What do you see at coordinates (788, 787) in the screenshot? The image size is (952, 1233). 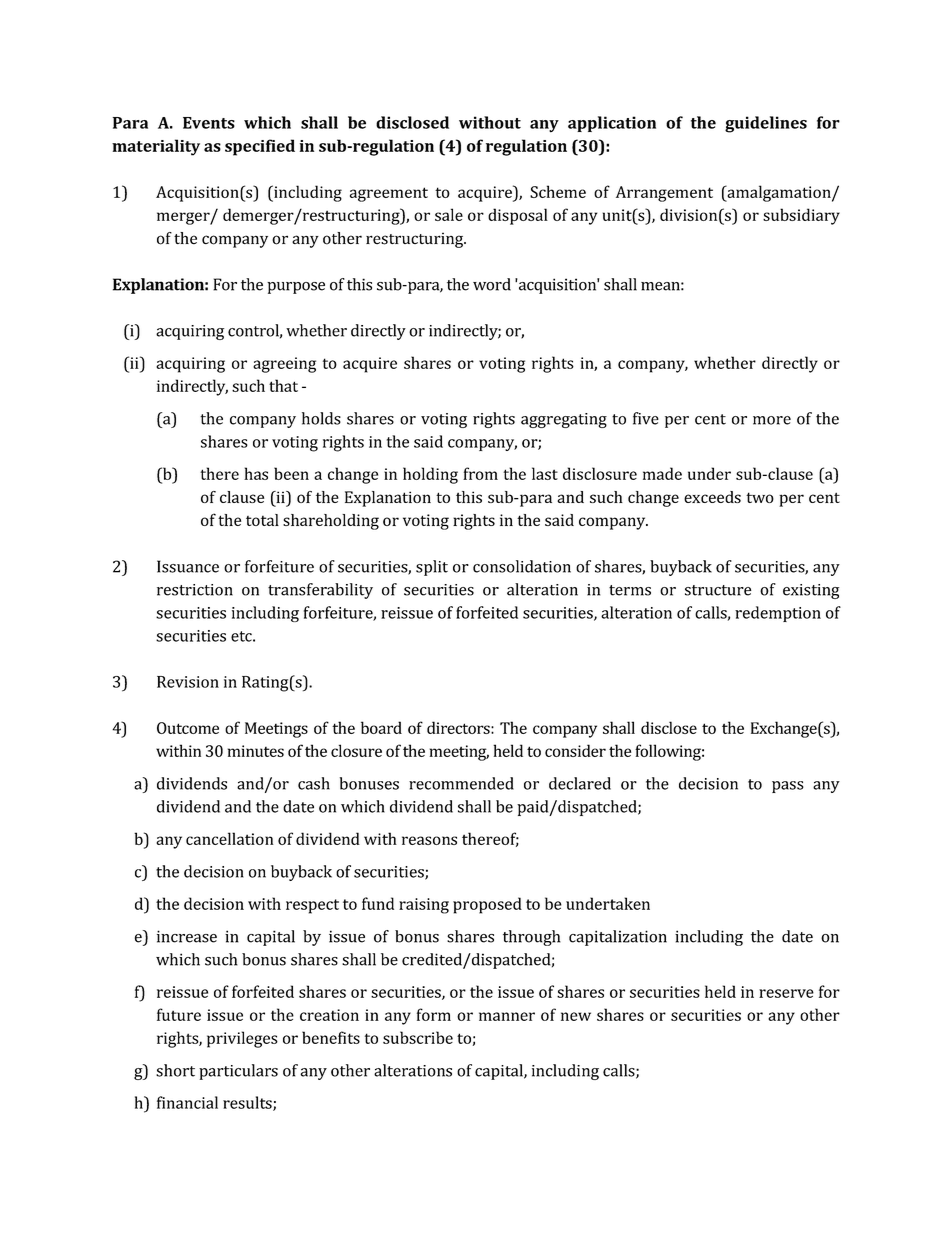 I see `pass` at bounding box center [788, 787].
